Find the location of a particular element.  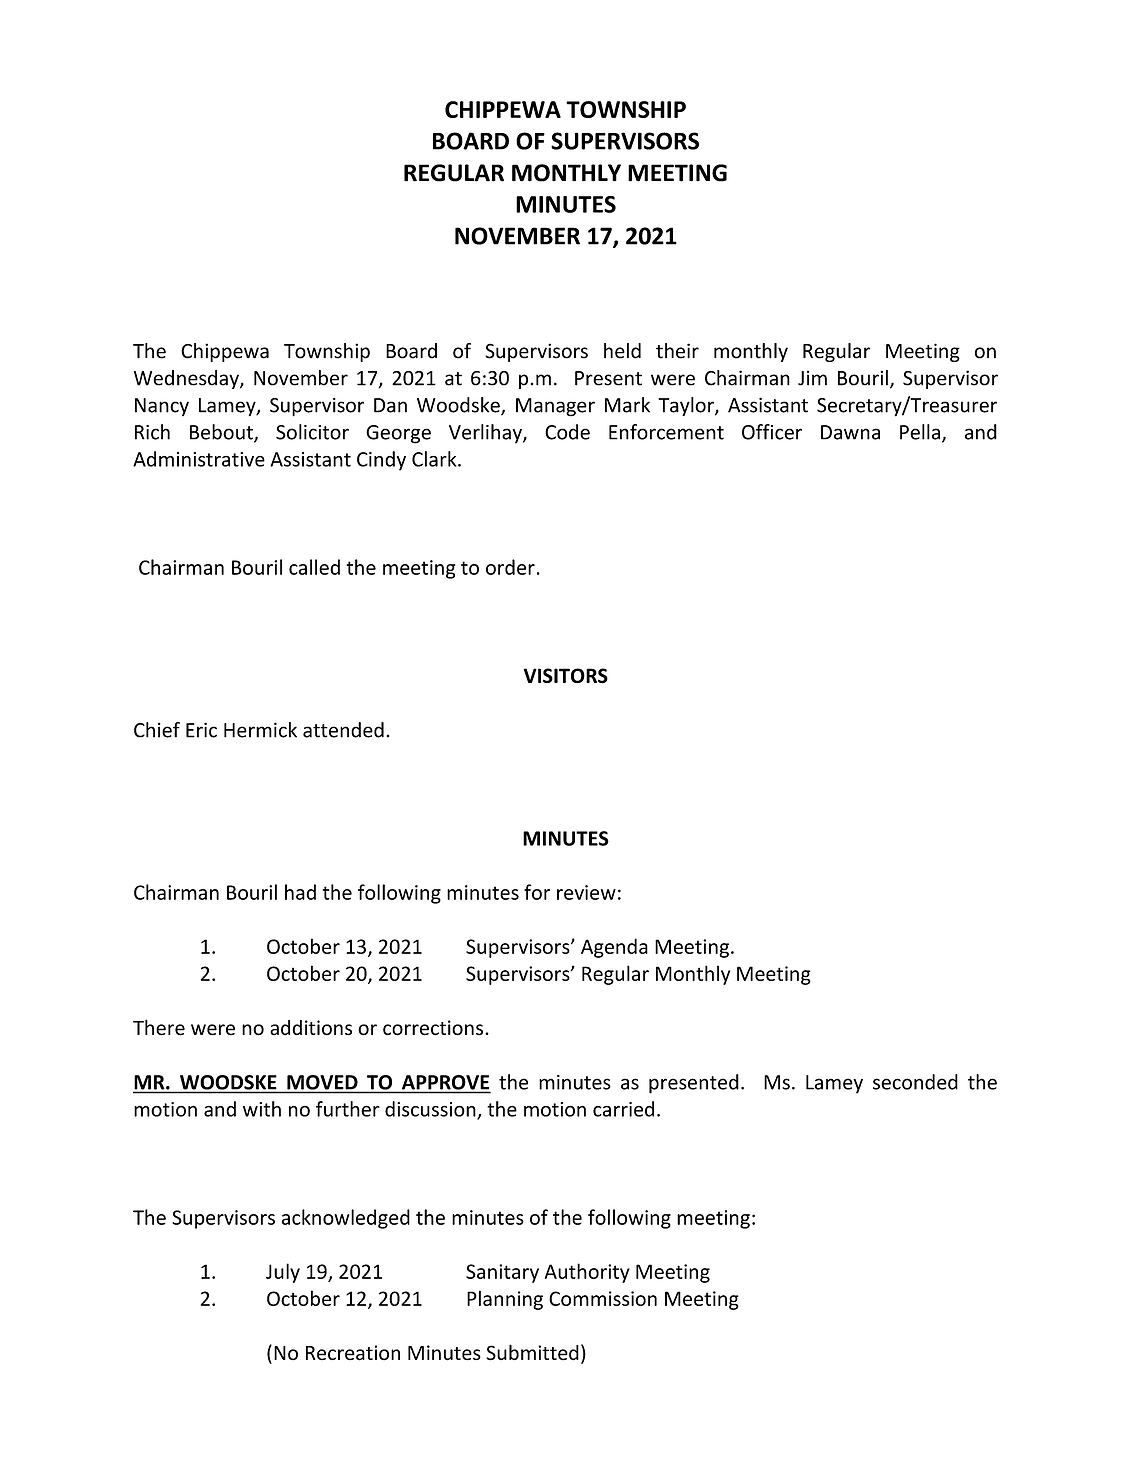

Jim is located at coordinates (812, 378).
